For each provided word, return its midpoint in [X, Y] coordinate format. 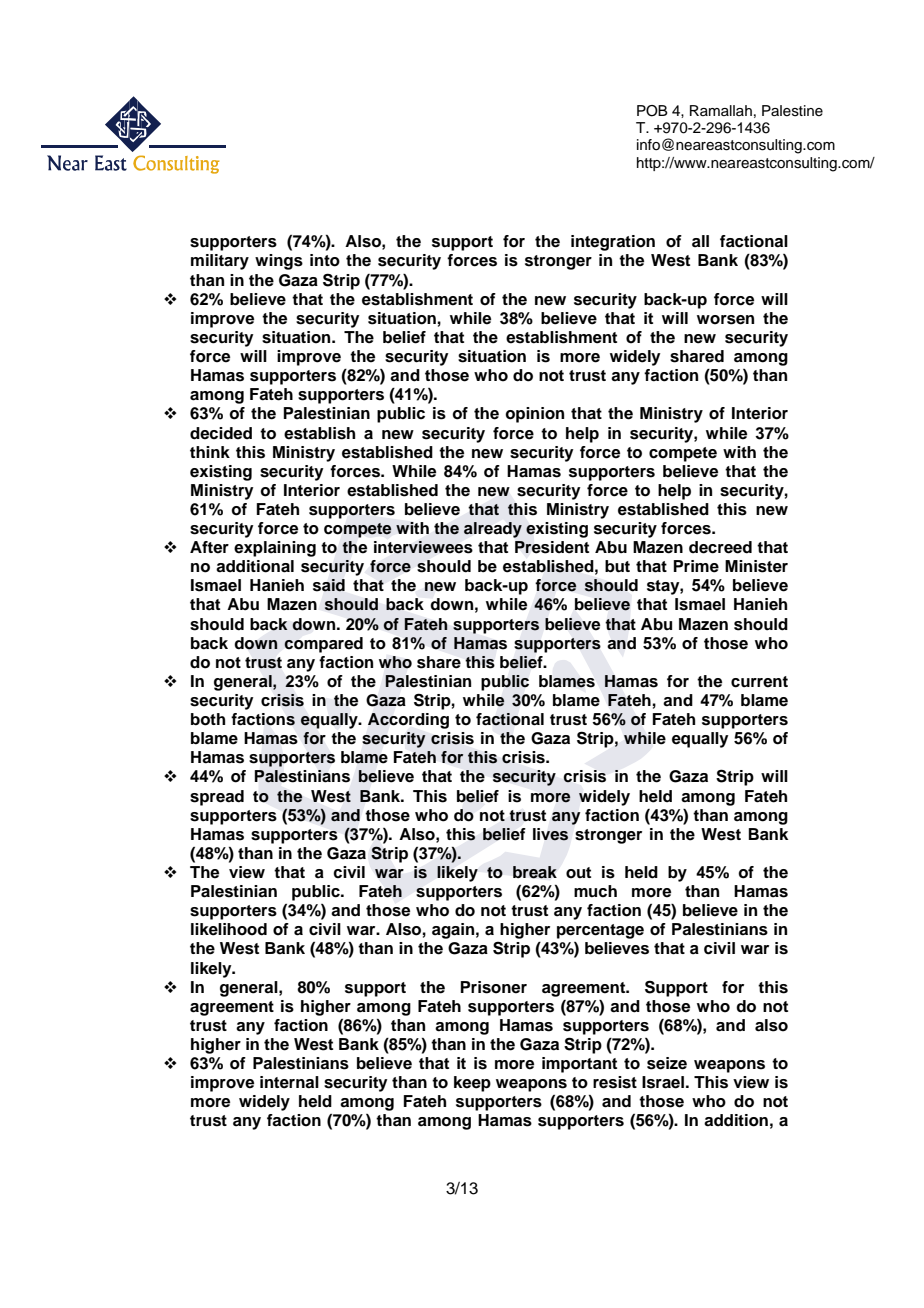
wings [279, 262]
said [329, 585]
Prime [696, 566]
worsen [725, 320]
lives [550, 834]
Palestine [792, 111]
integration [613, 243]
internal [289, 1082]
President [552, 547]
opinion [534, 415]
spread [217, 798]
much [595, 891]
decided [221, 433]
